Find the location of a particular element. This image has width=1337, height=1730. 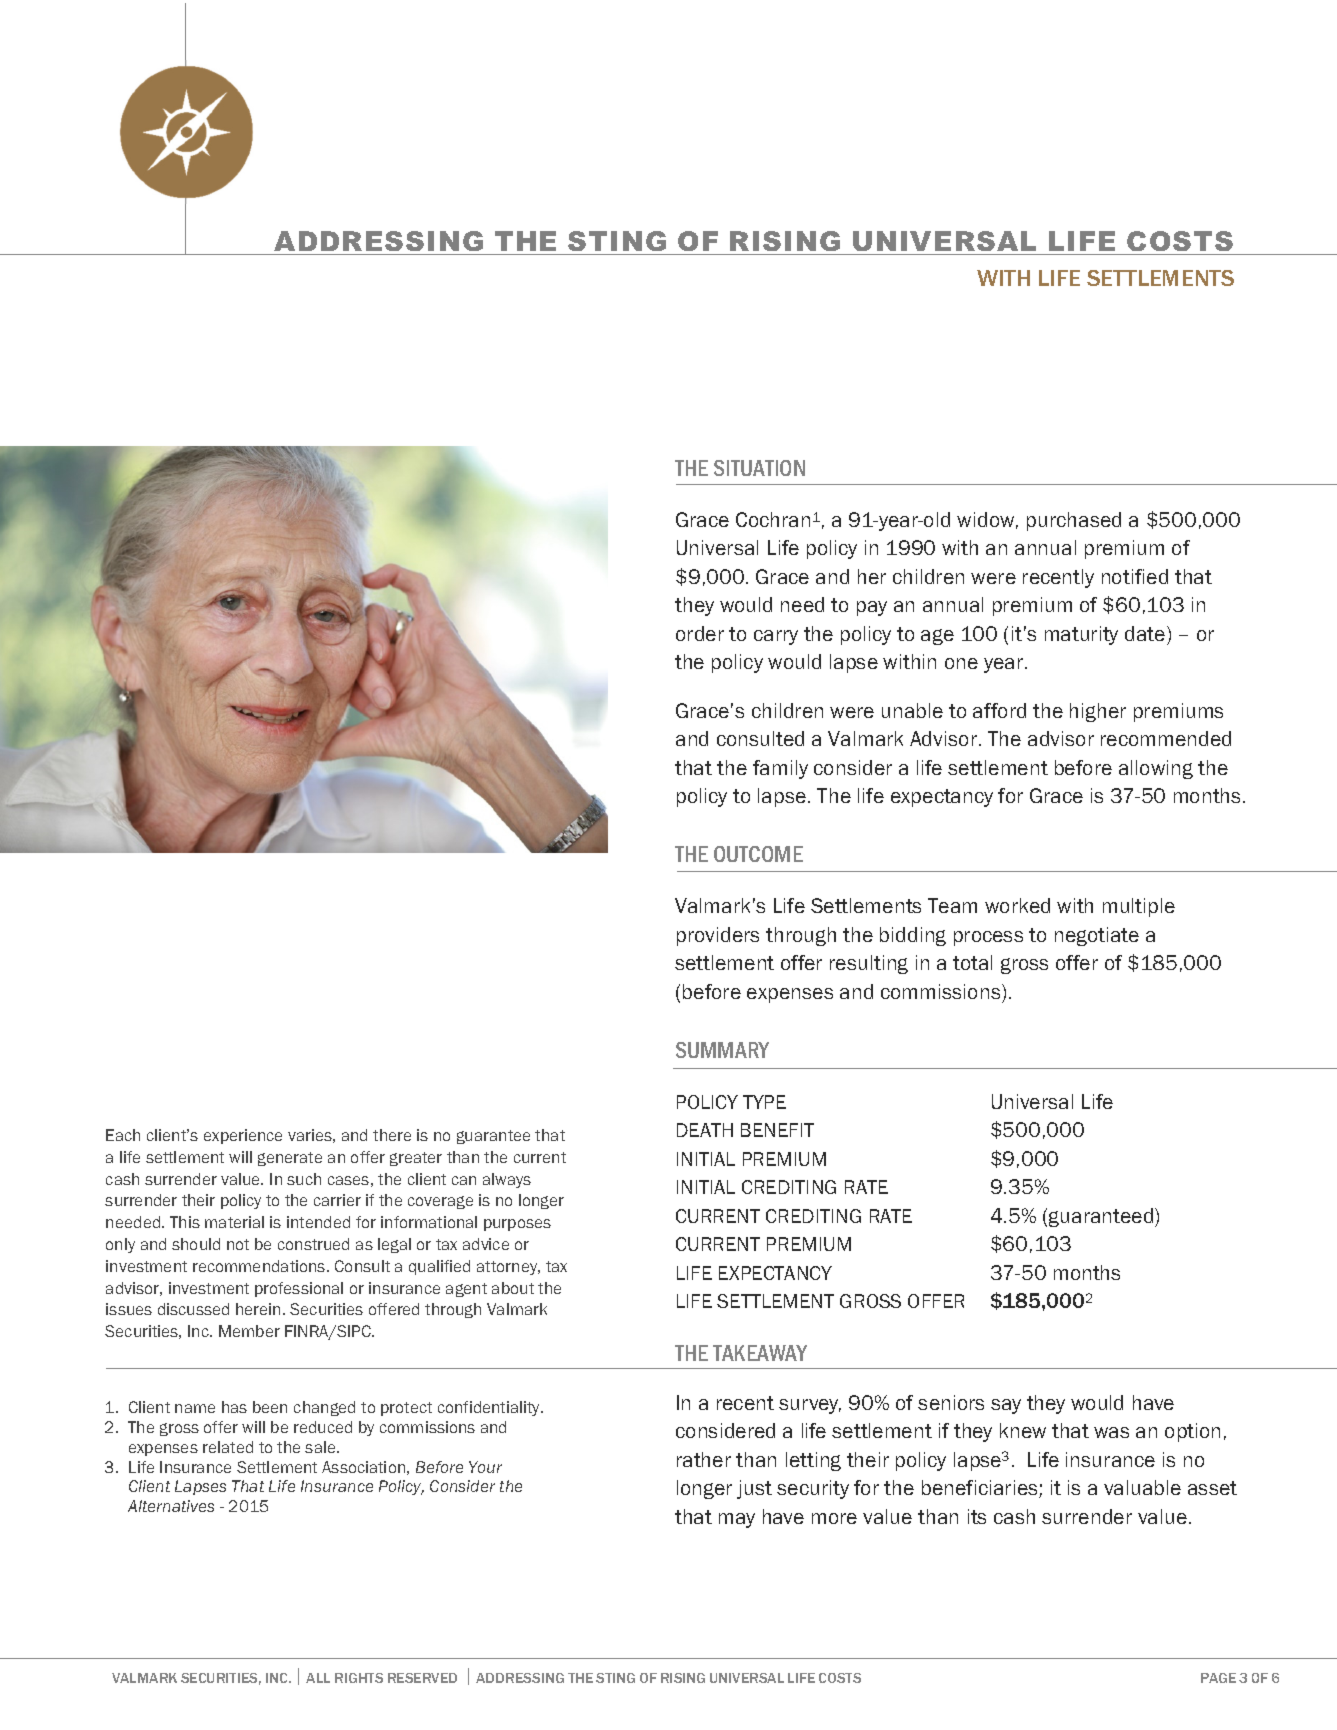

may is located at coordinates (737, 1520).
